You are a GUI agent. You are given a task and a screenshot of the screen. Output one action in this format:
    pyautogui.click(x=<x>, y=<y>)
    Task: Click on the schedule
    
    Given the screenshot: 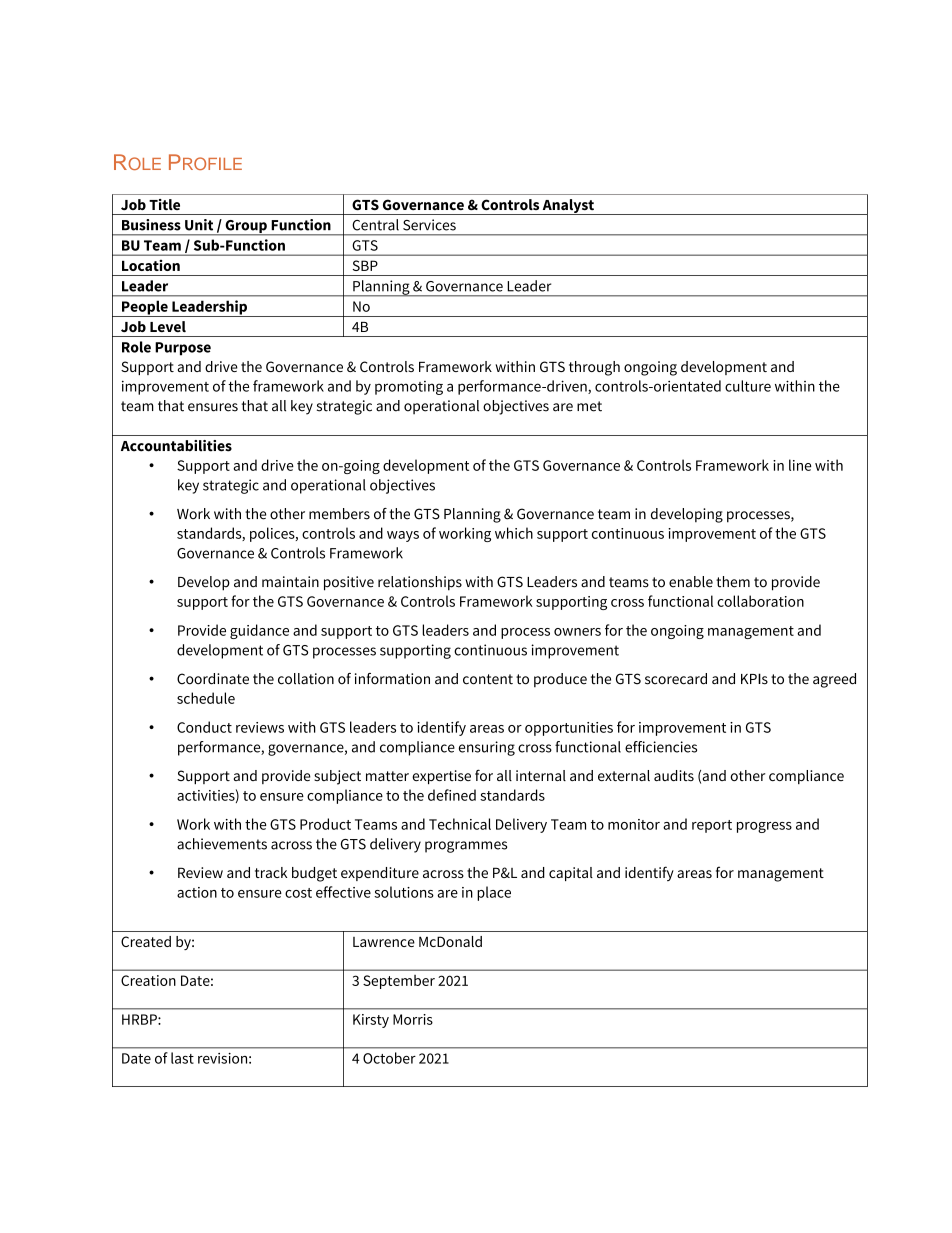 What is the action you would take?
    pyautogui.click(x=206, y=698)
